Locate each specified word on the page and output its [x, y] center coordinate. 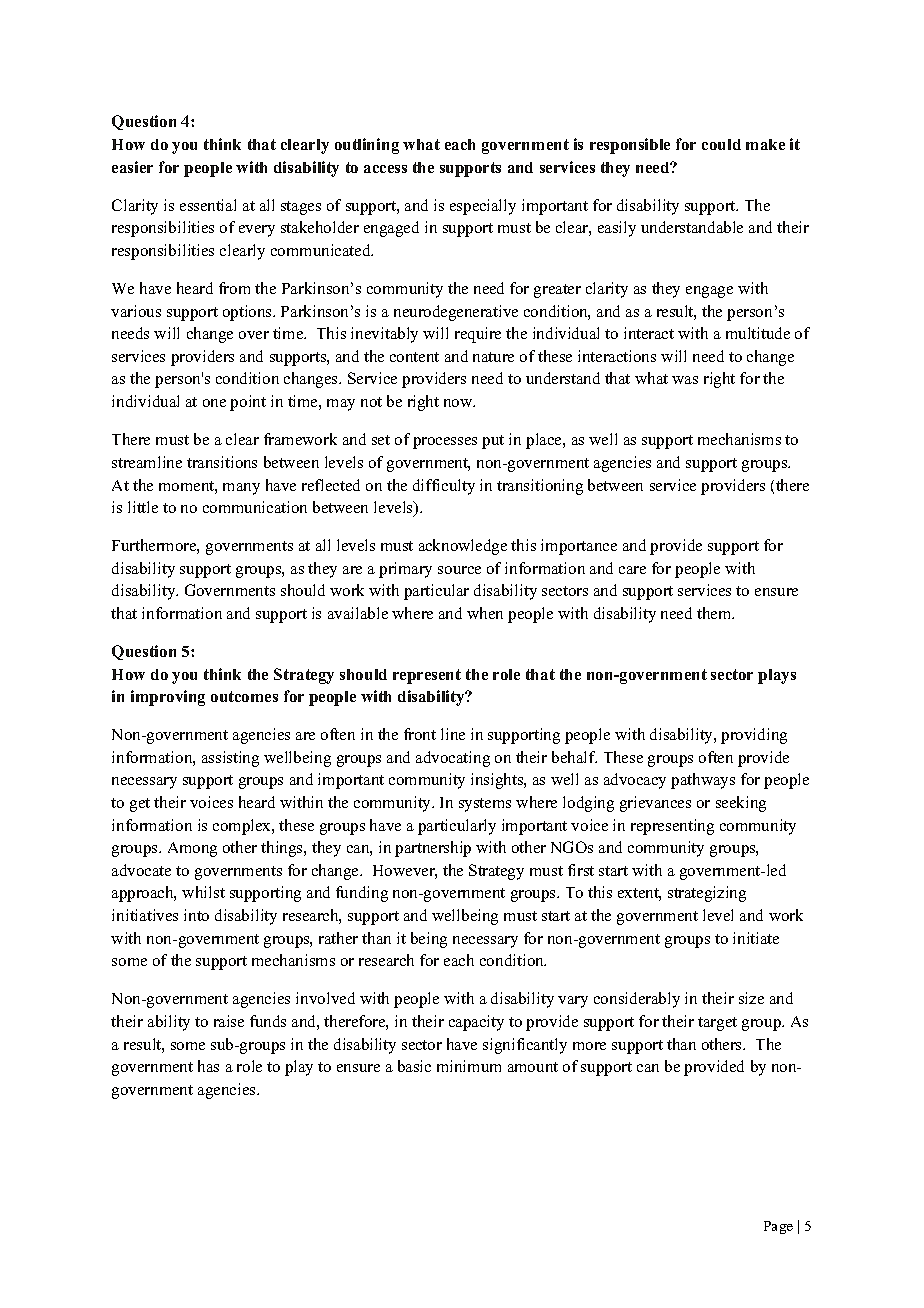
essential [208, 205]
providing [754, 736]
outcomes [244, 696]
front [420, 734]
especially [483, 207]
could [721, 144]
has [208, 1066]
